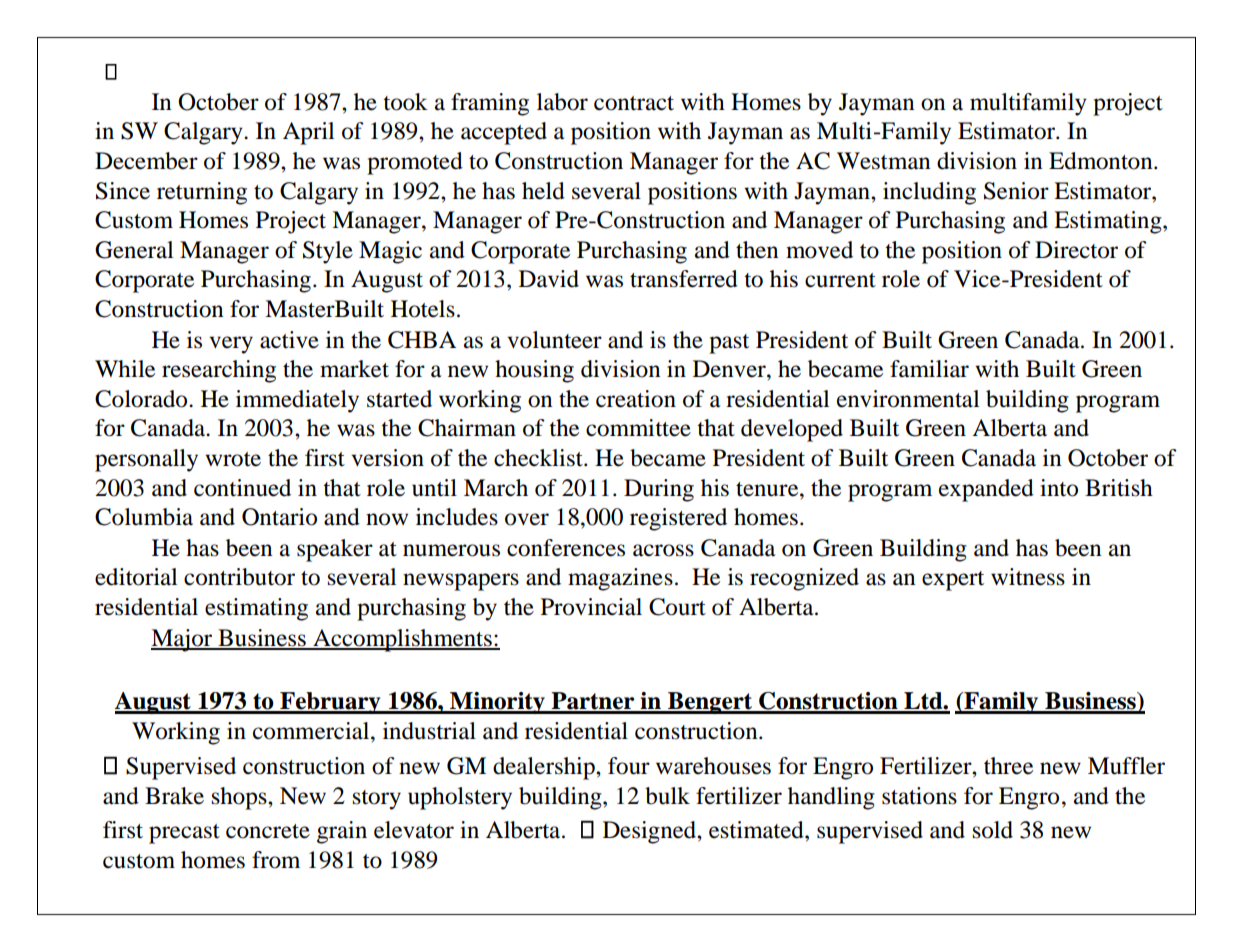 This screenshot has height=952, width=1233. I want to click on contract, so click(634, 103).
